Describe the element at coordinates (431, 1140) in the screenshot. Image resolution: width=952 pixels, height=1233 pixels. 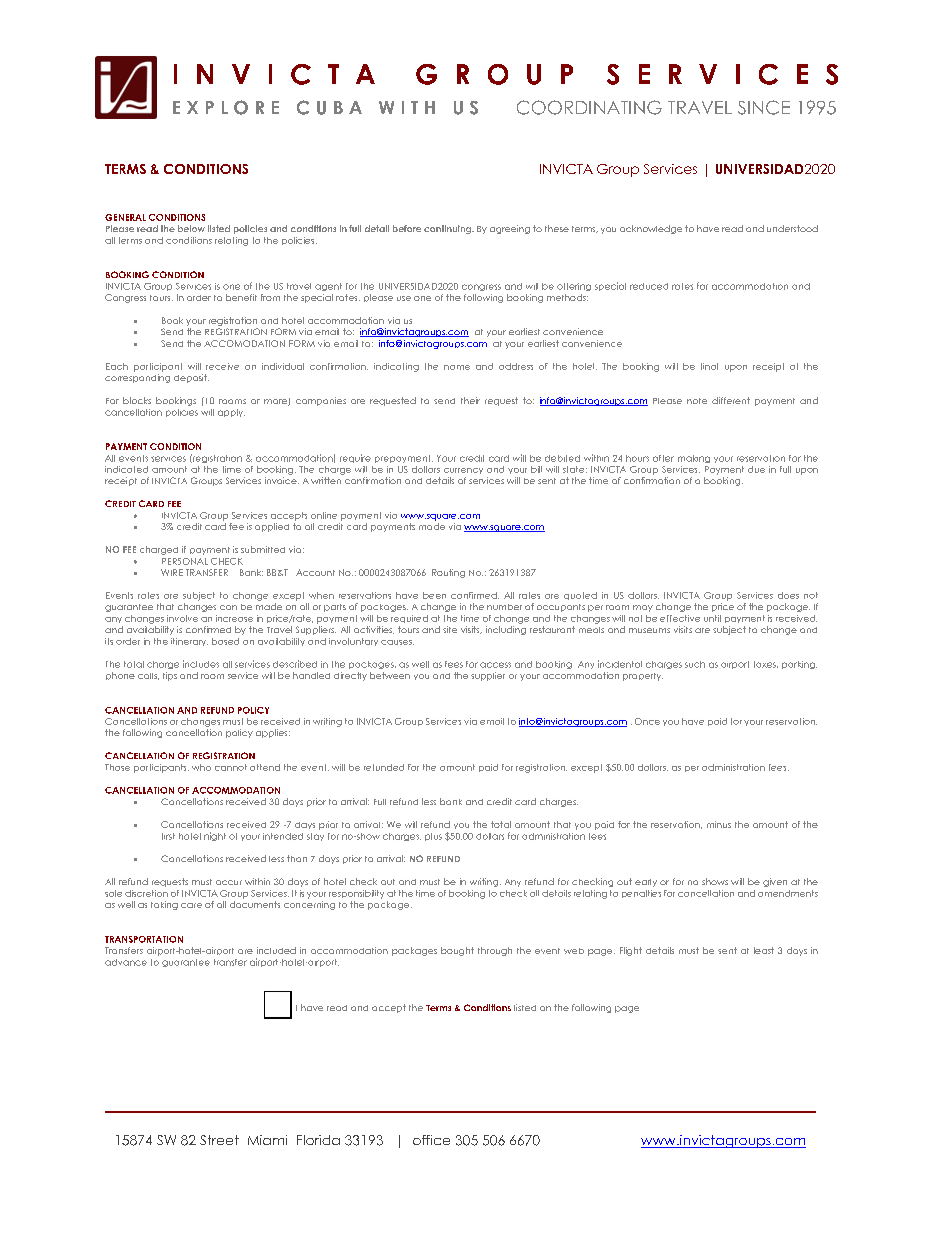
I see `office` at that location.
